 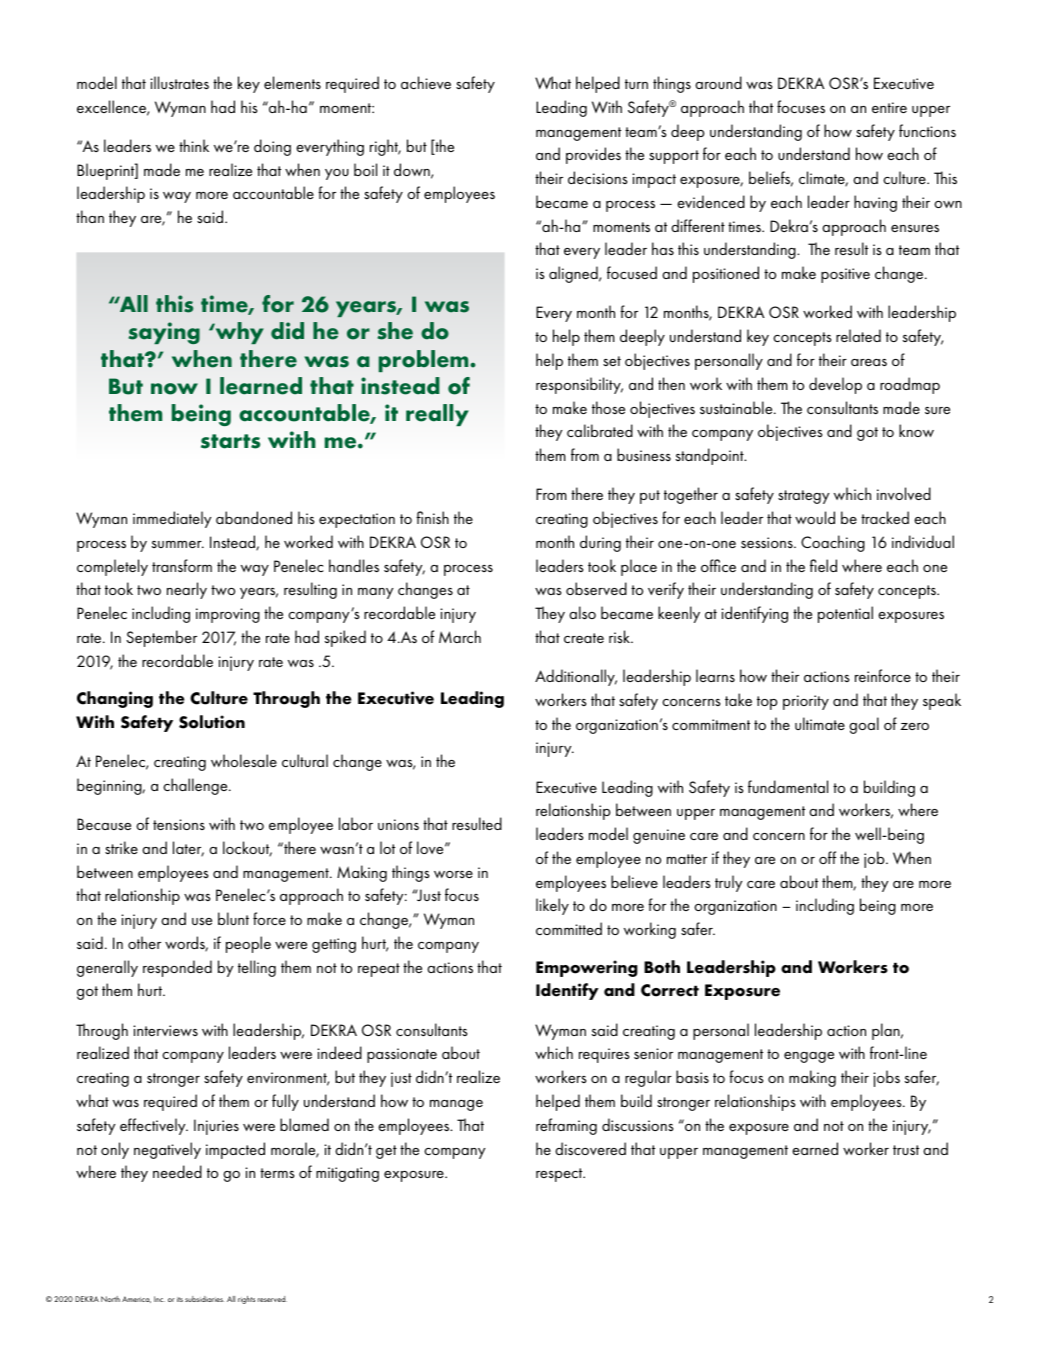 What do you see at coordinates (587, 968) in the screenshot?
I see `Empowering` at bounding box center [587, 968].
